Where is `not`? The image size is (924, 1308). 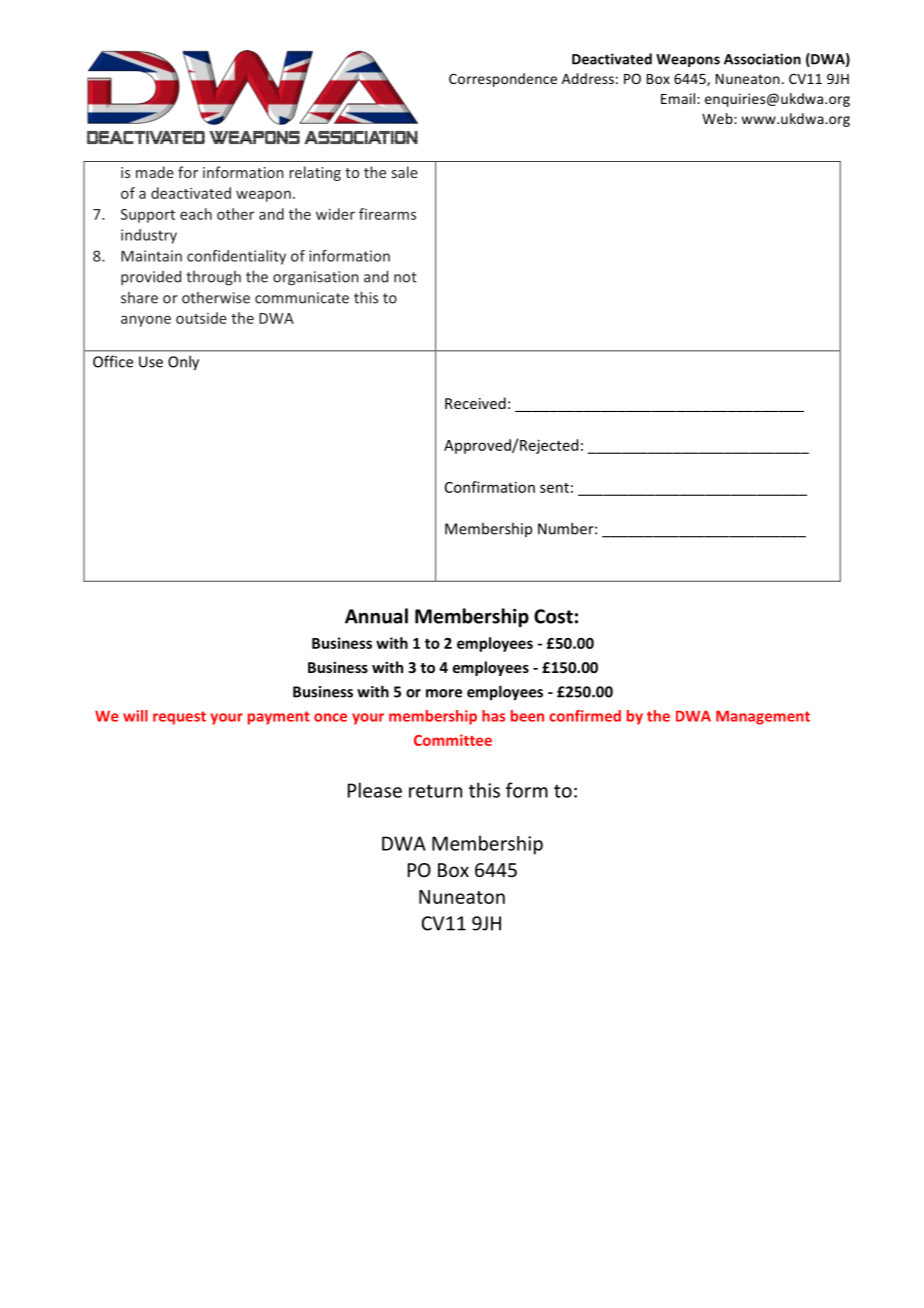 not is located at coordinates (405, 277).
